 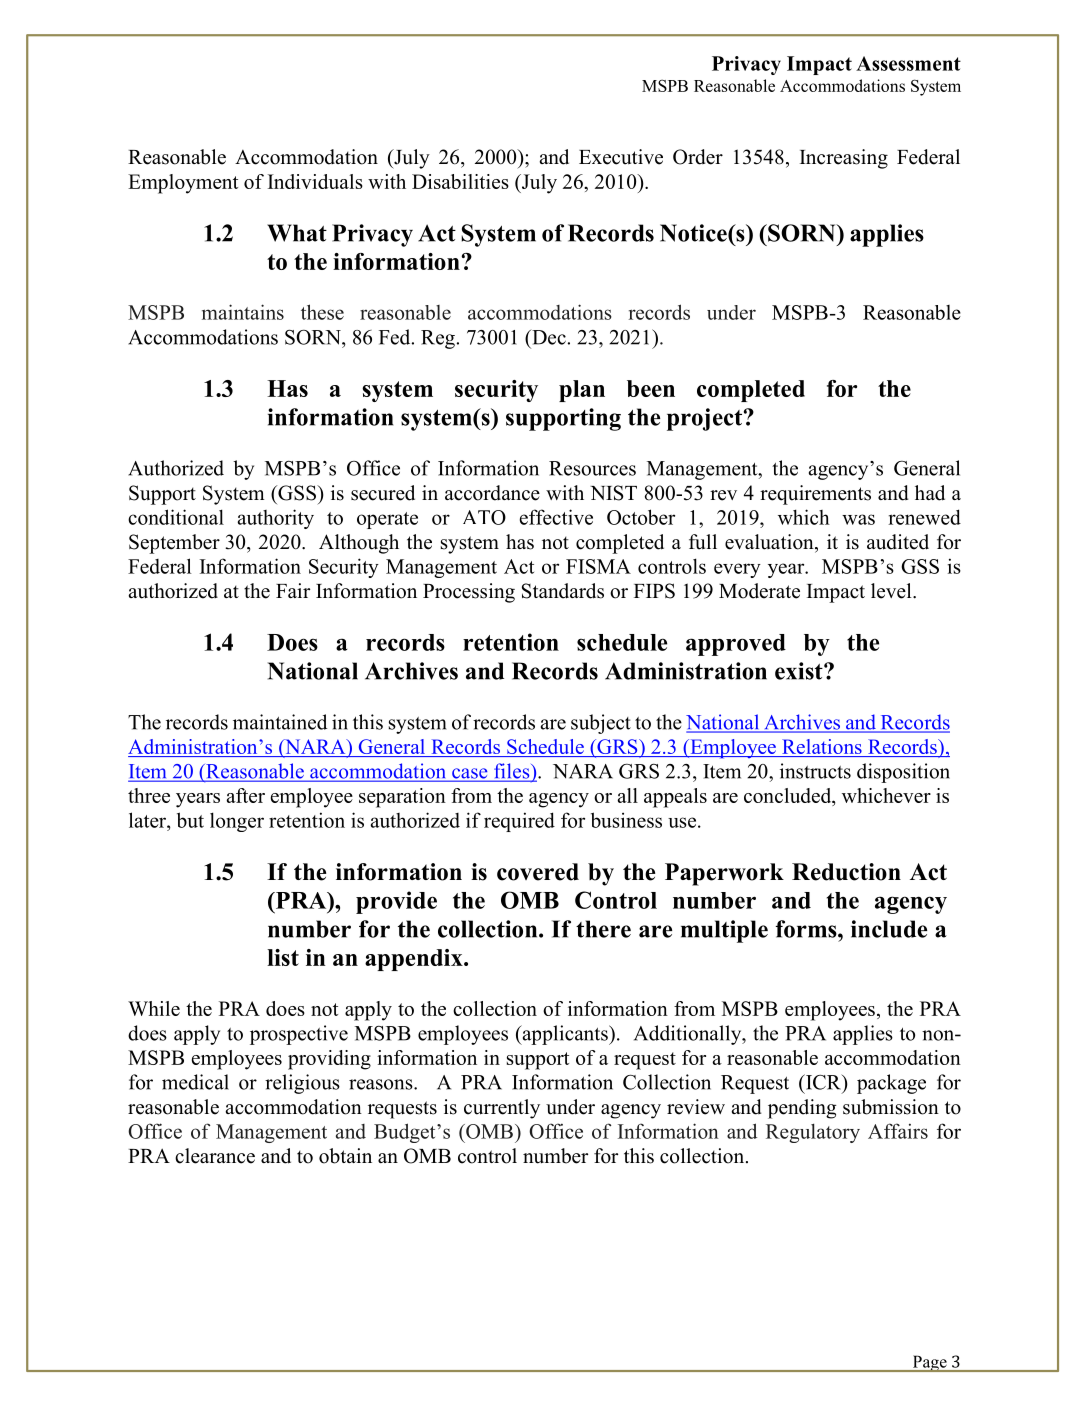 I want to click on Relations, so click(x=822, y=746).
